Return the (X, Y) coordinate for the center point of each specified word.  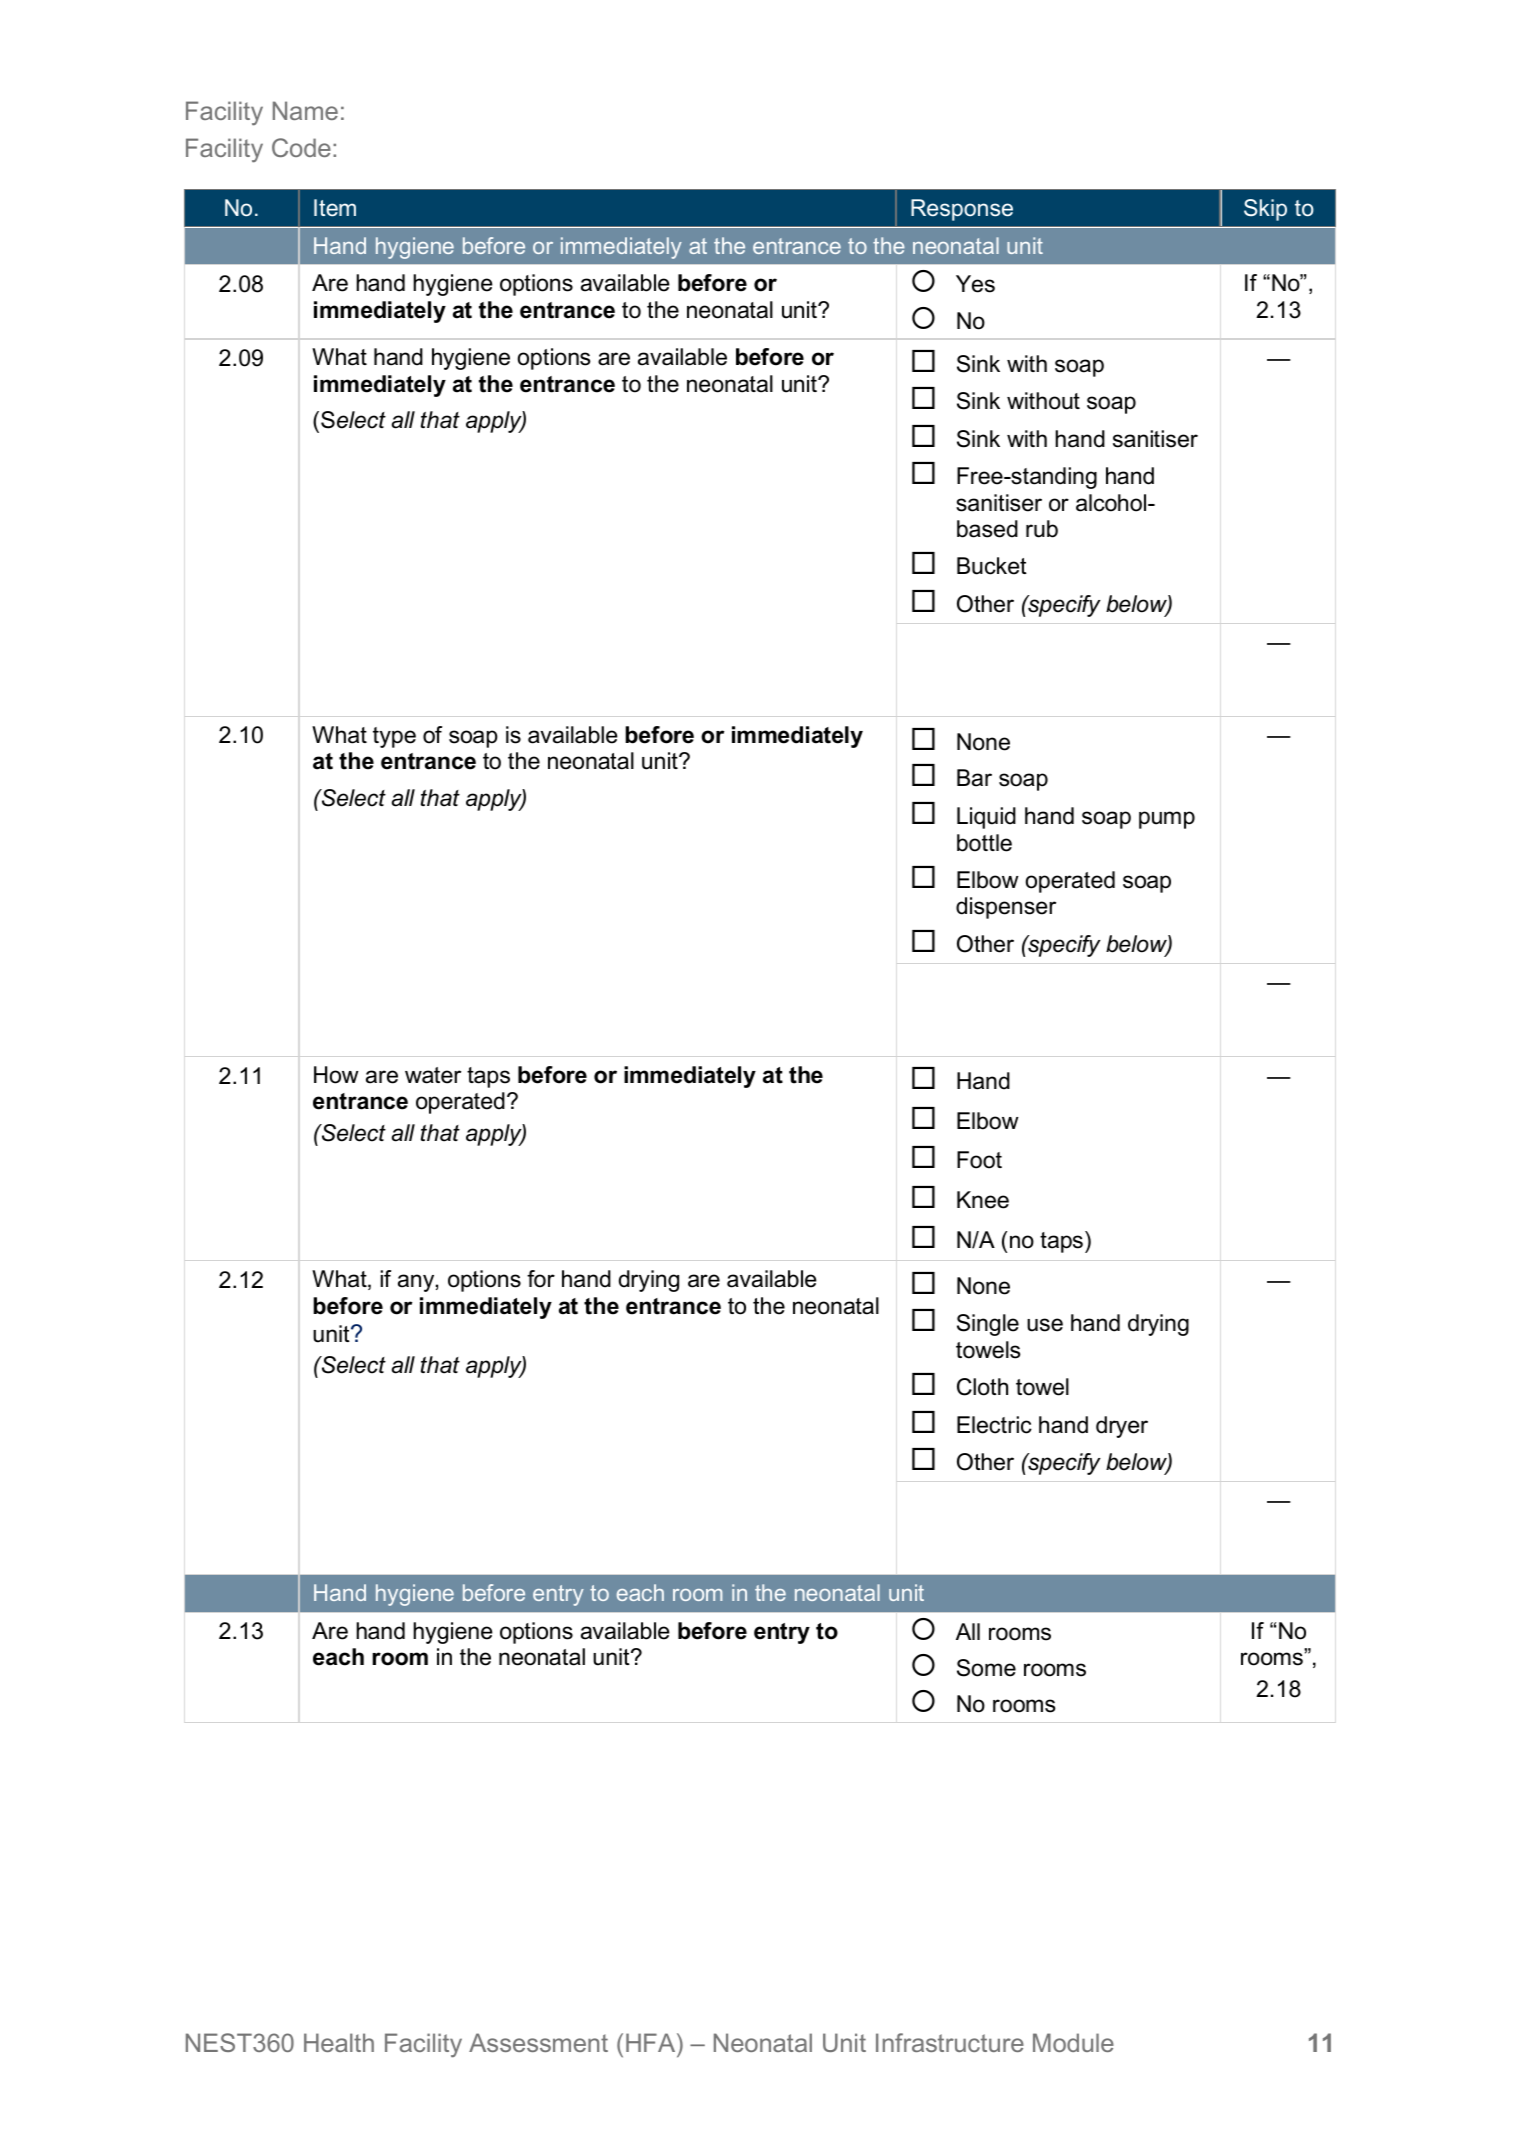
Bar (974, 778)
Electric (994, 1425)
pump (1167, 820)
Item (335, 208)
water (433, 1075)
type (394, 737)
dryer (1122, 1427)
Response (962, 210)
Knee (983, 1200)
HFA (652, 2042)
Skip (1265, 210)
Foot (979, 1160)
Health (339, 2042)
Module (1073, 2042)
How (336, 1075)
